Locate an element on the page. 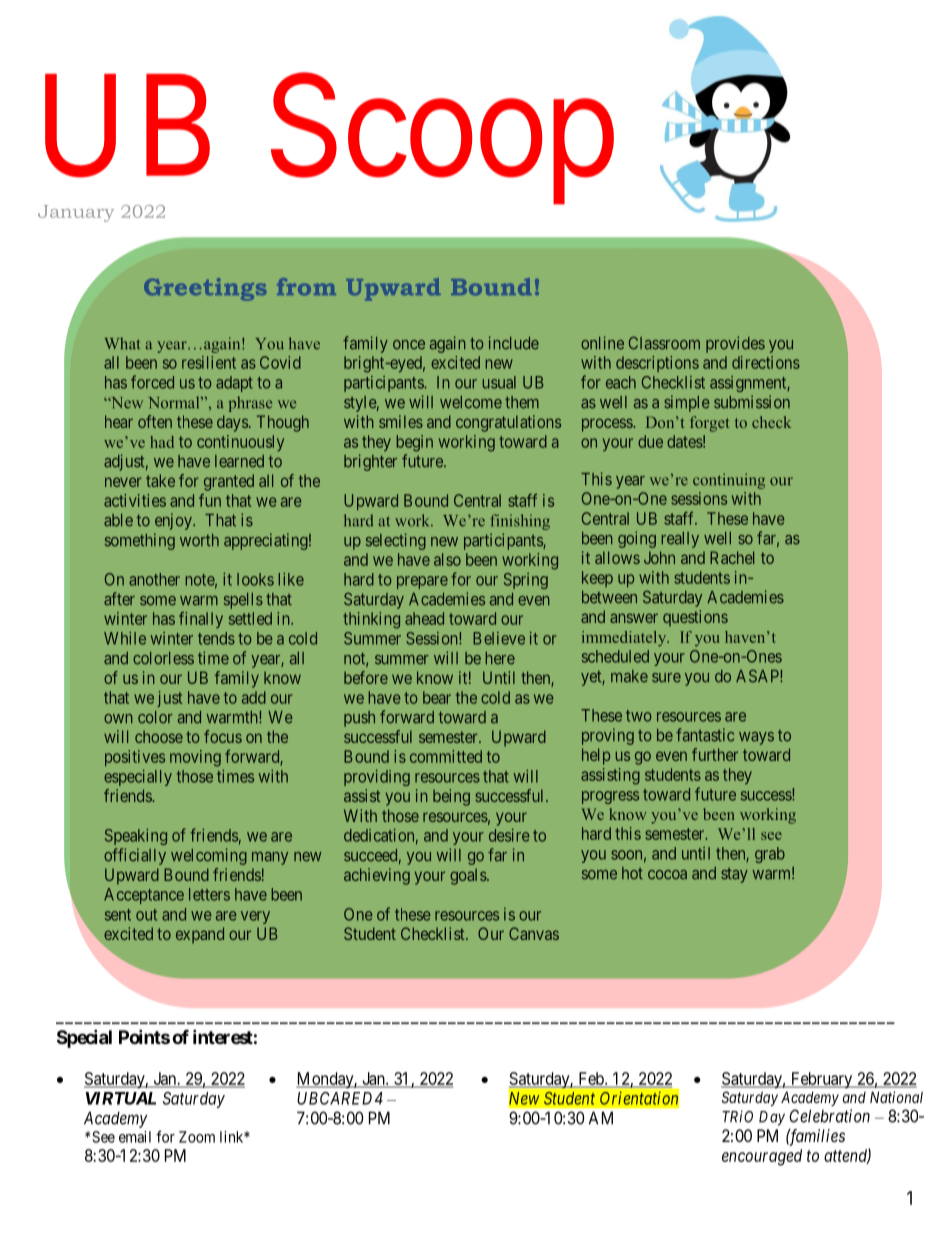  Zoom is located at coordinates (197, 1137).
